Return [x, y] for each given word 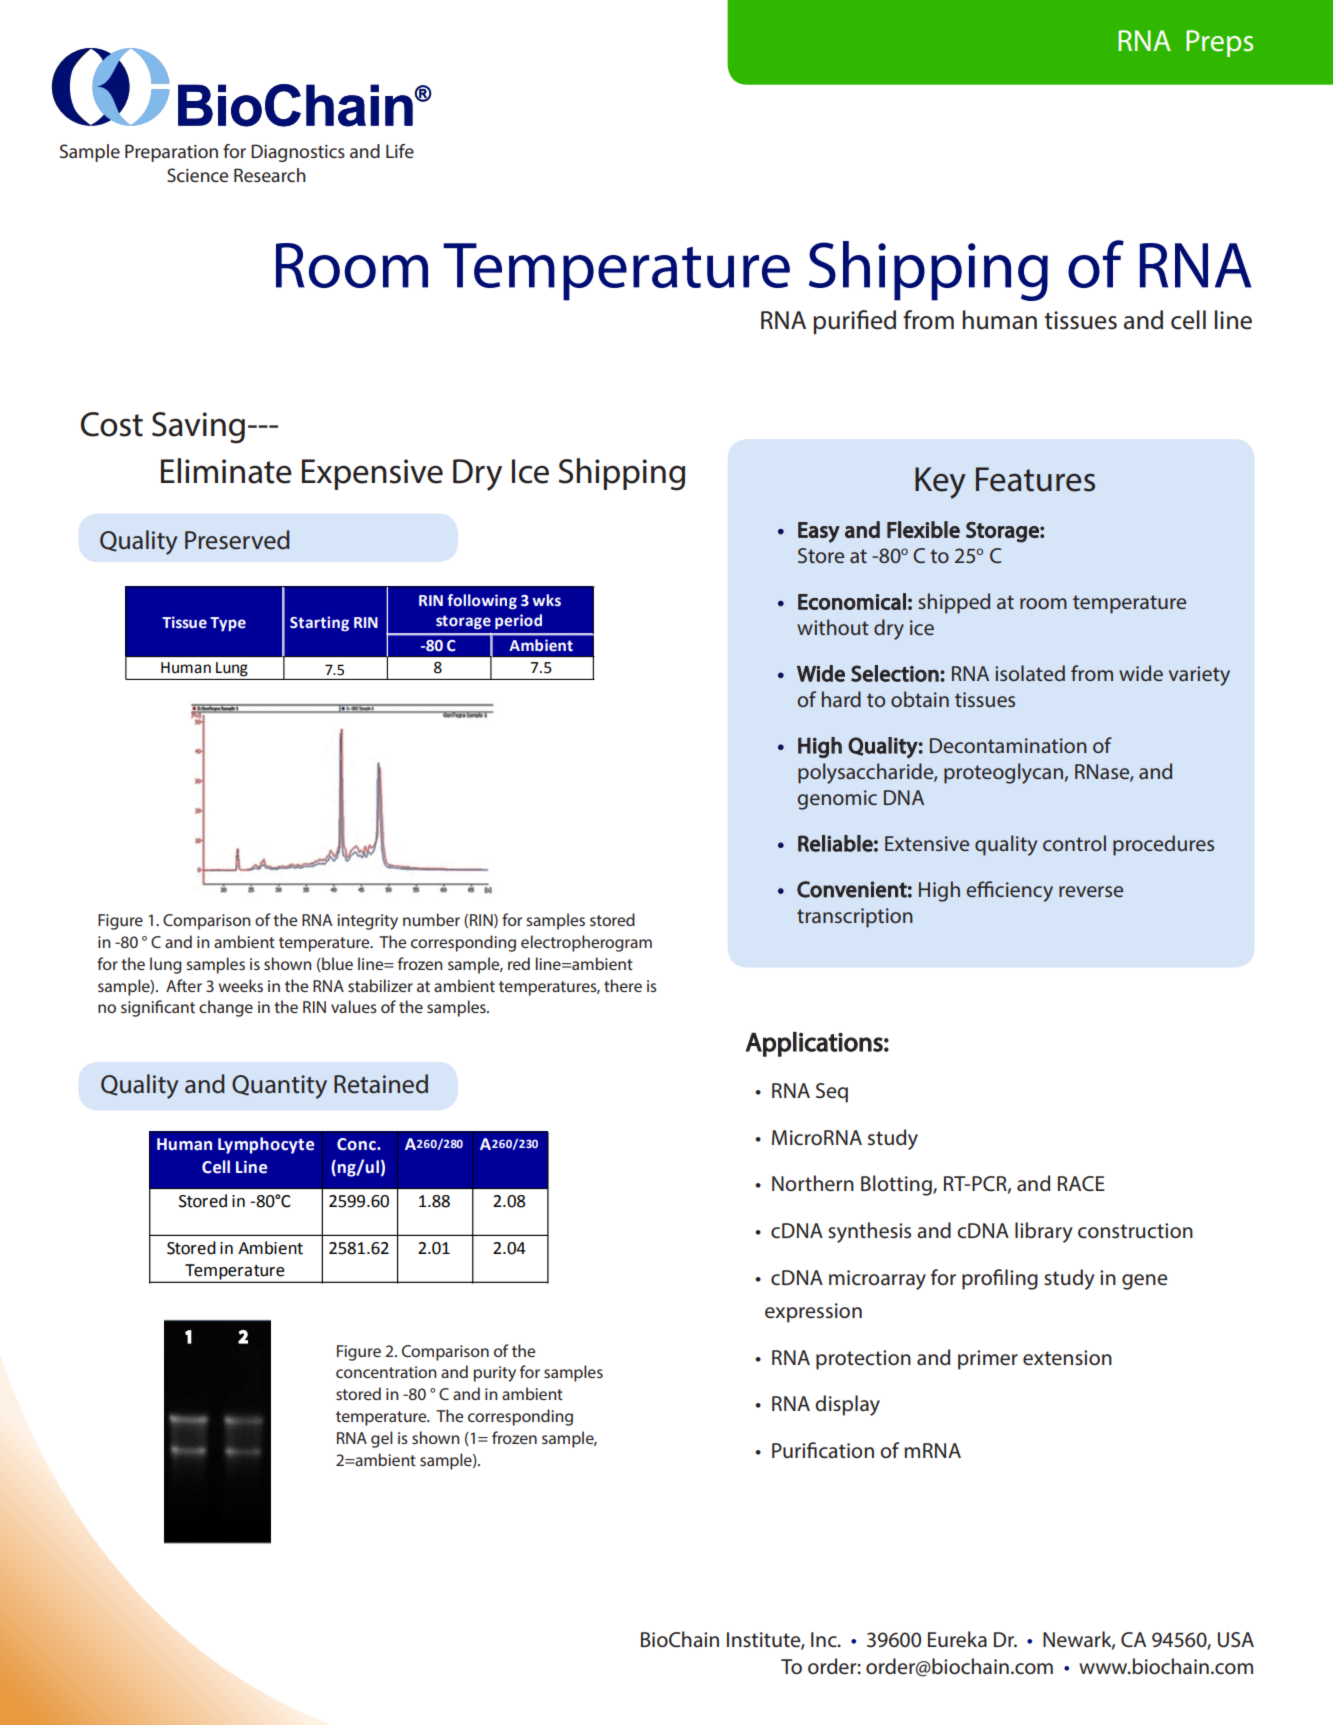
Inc [825, 1640]
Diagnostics [298, 153]
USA [1236, 1640]
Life [400, 151]
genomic [837, 800]
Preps [1219, 43]
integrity [367, 922]
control [1074, 843]
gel [382, 1439]
